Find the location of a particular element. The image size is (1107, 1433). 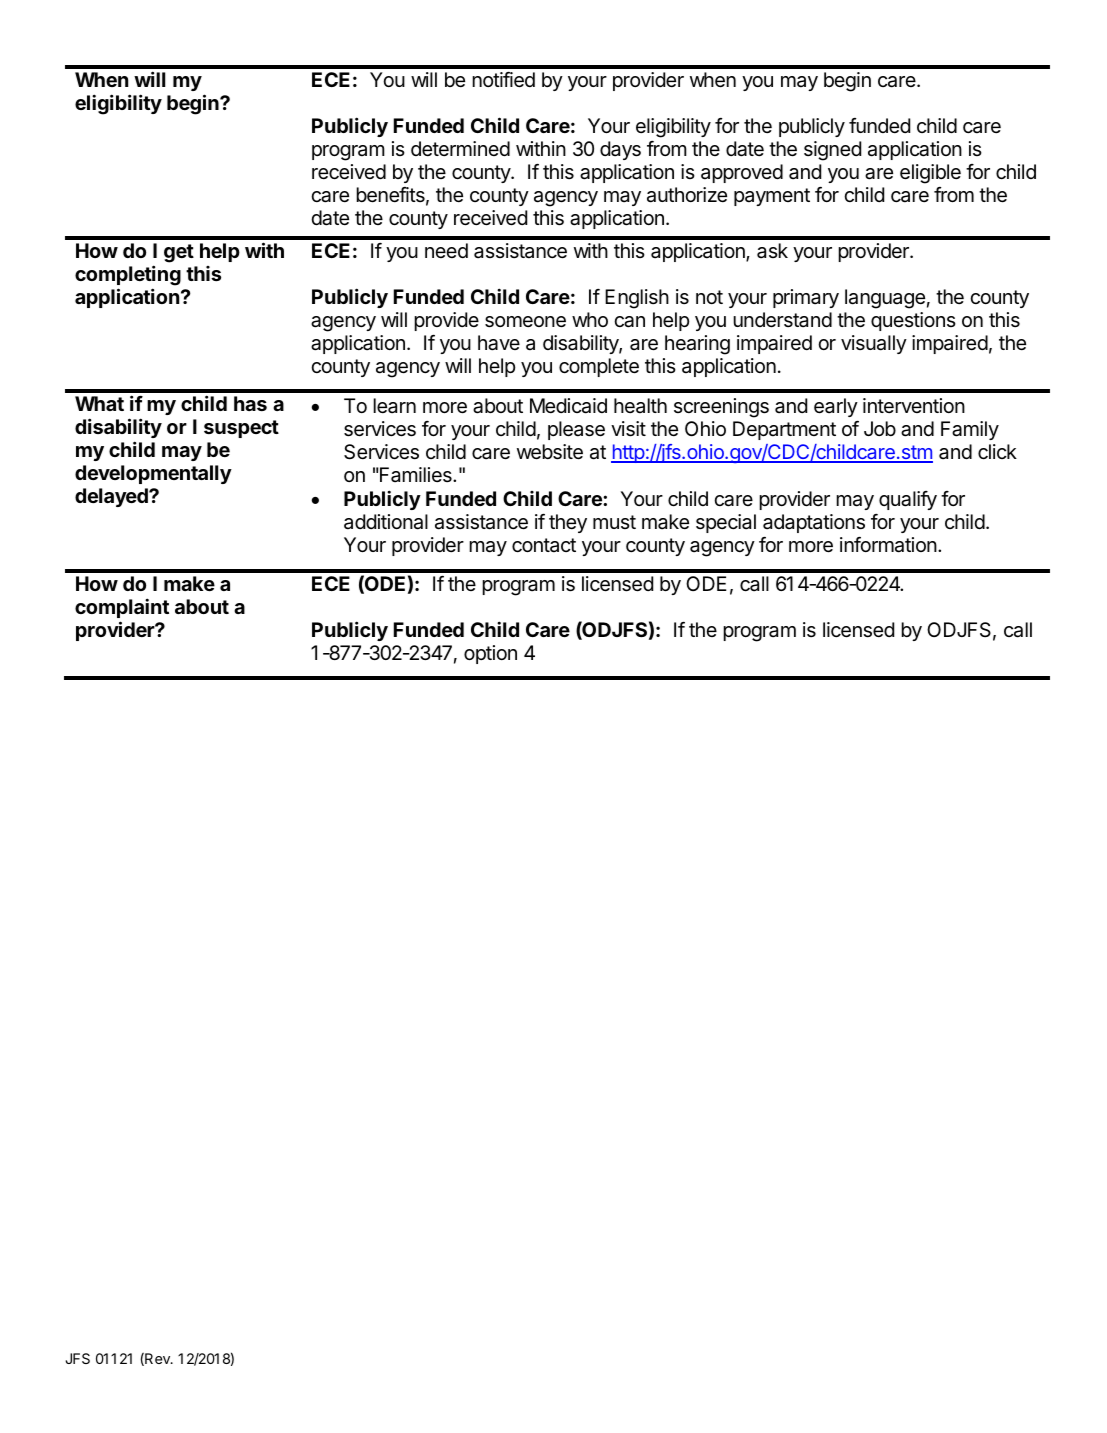

information is located at coordinates (888, 545).
